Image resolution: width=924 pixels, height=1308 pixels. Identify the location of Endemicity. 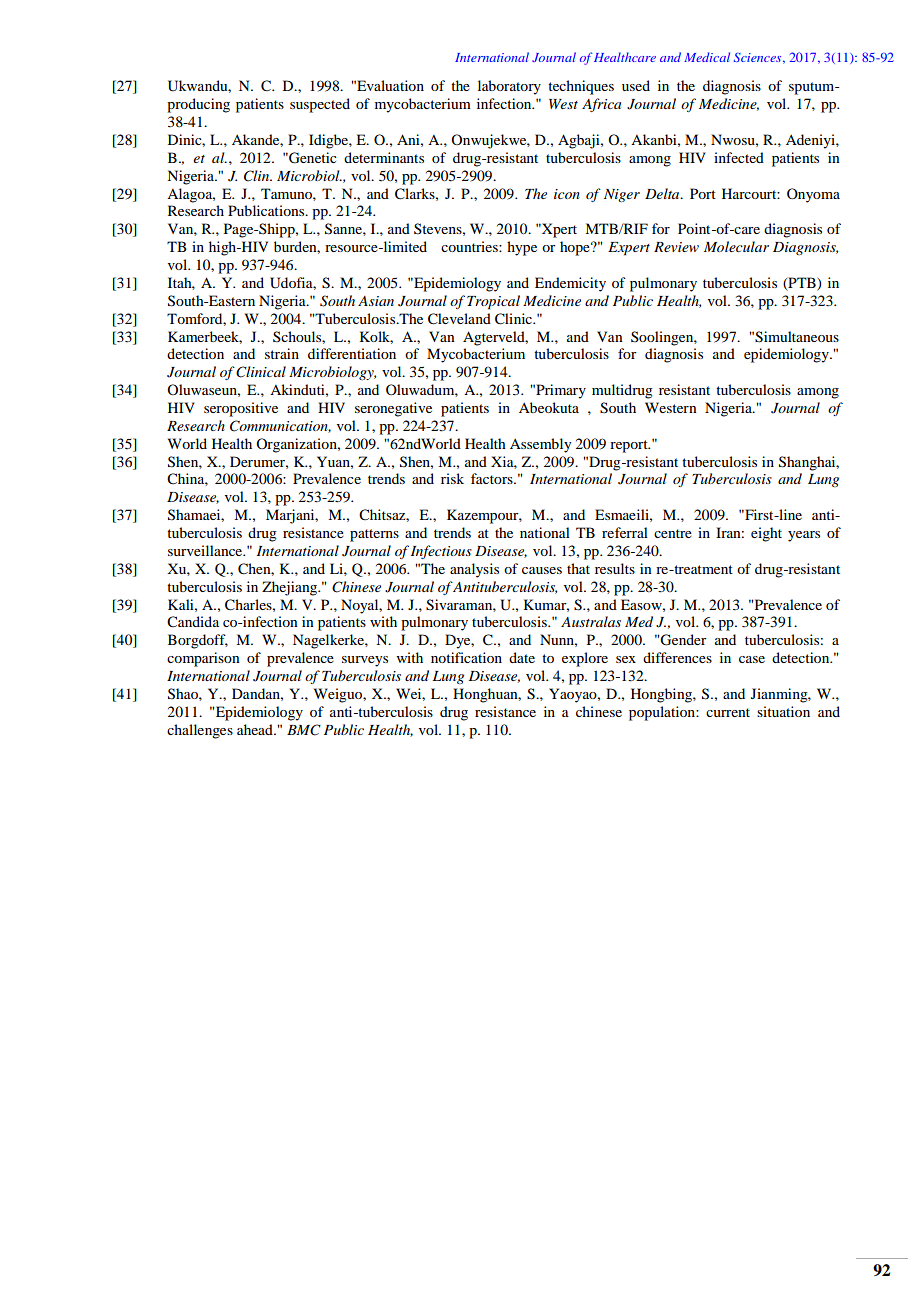
(570, 284).
